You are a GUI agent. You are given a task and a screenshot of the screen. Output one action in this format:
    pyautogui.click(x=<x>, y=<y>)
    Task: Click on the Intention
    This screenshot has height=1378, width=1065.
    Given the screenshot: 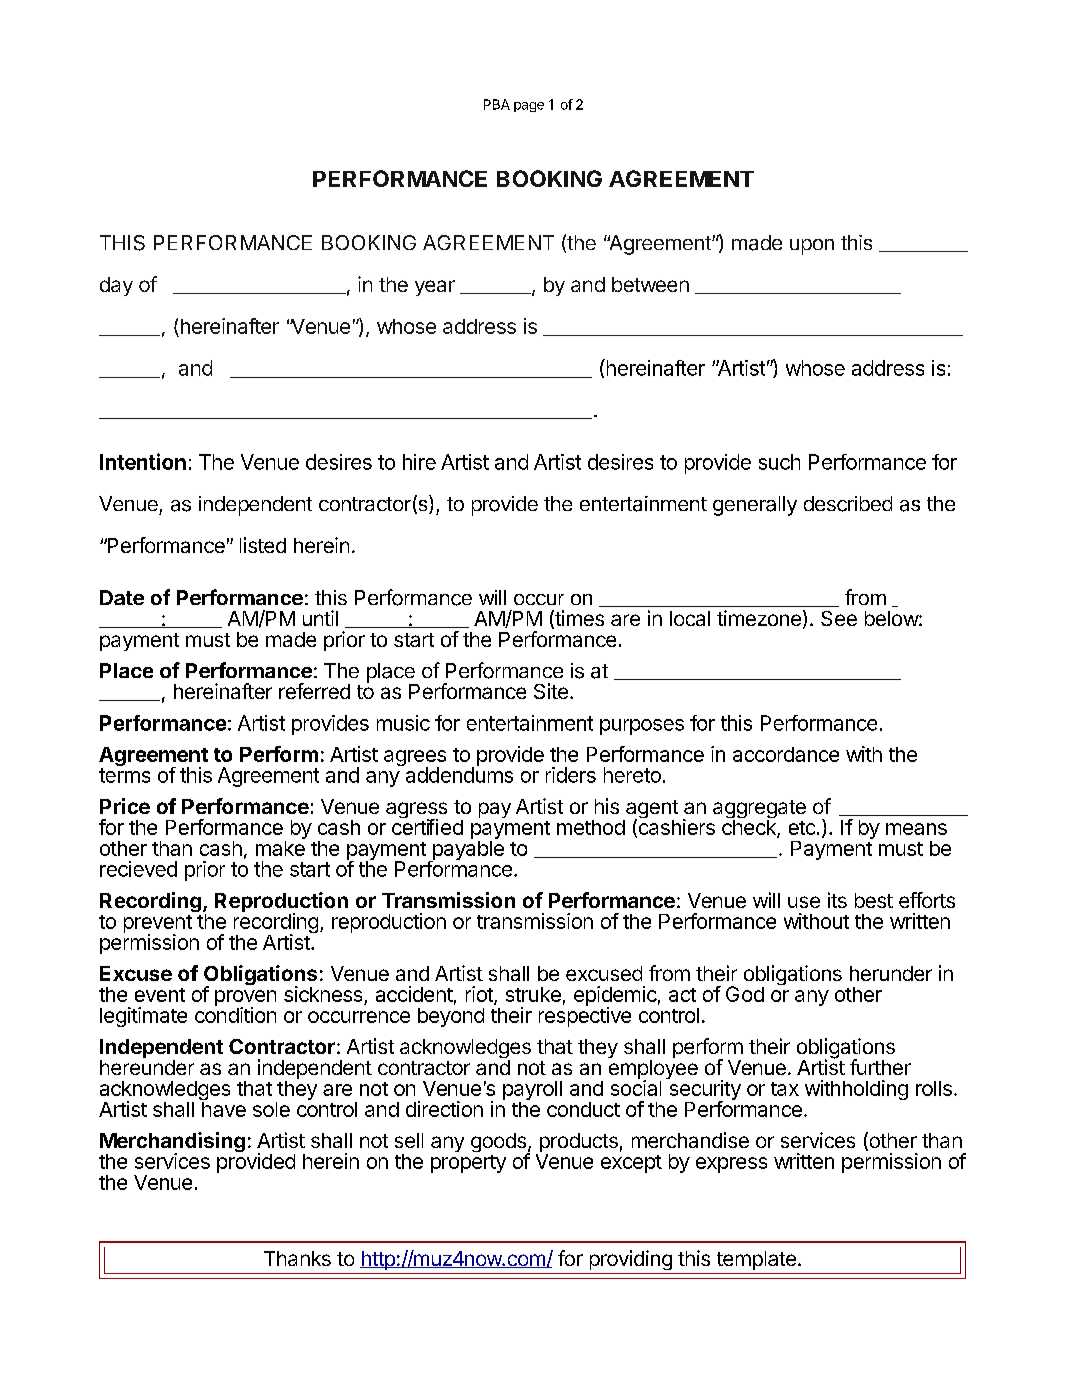 What is the action you would take?
    pyautogui.click(x=143, y=461)
